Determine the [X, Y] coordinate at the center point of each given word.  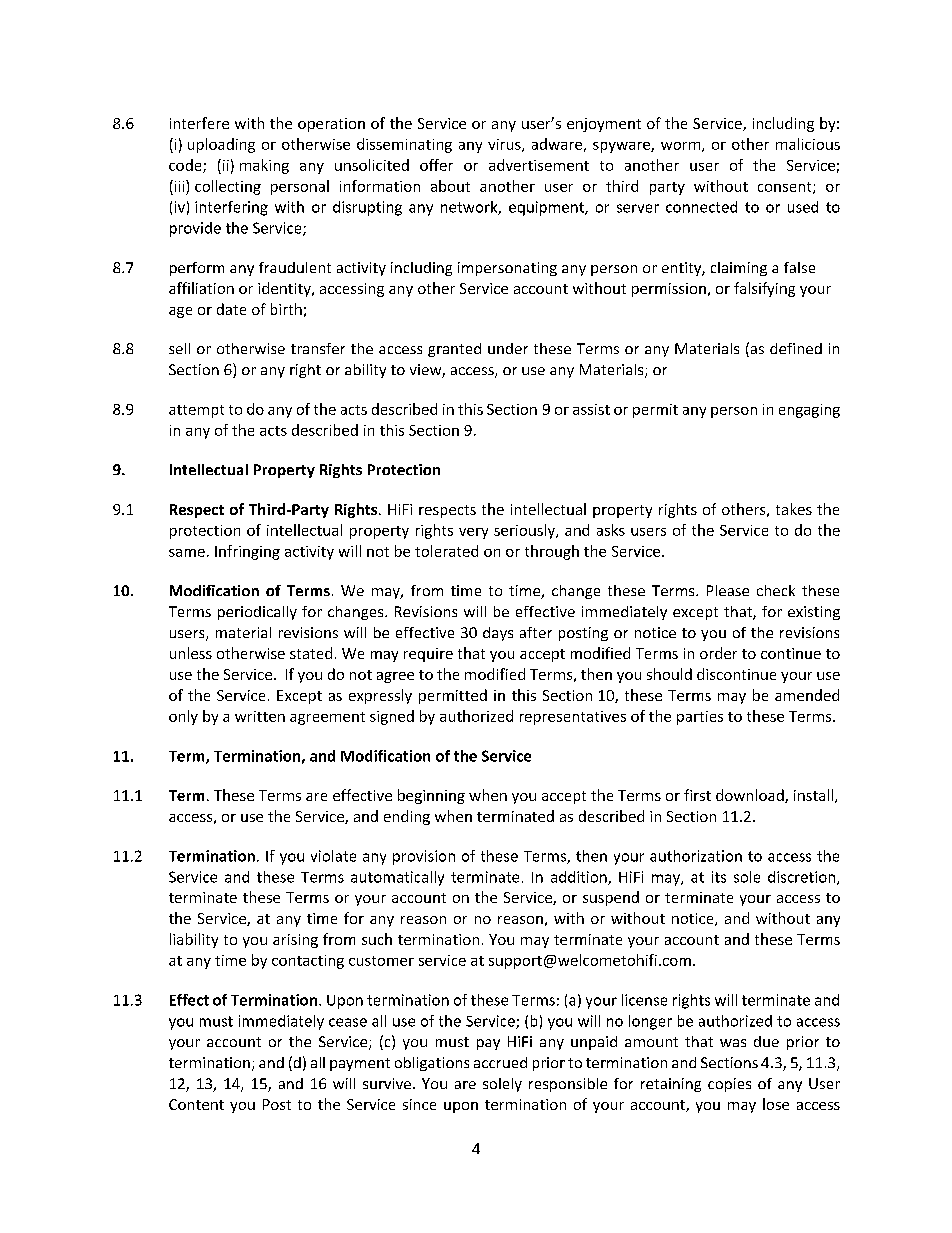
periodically [257, 613]
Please [728, 590]
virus [505, 145]
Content [196, 1104]
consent [786, 188]
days [498, 634]
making [264, 166]
